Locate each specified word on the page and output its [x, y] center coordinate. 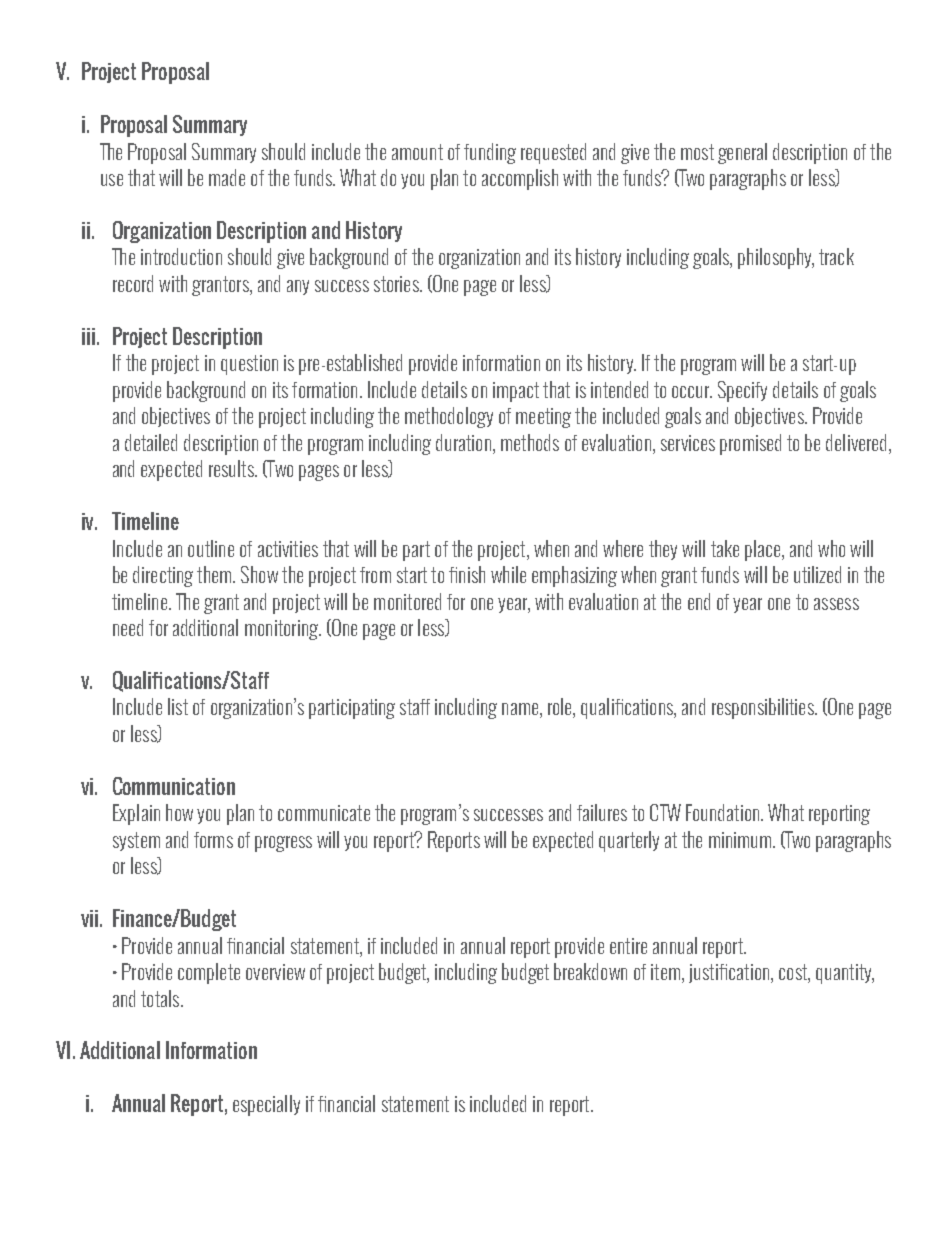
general [742, 153]
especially [266, 1105]
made [227, 177]
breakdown [590, 971]
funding [490, 153]
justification [730, 973]
